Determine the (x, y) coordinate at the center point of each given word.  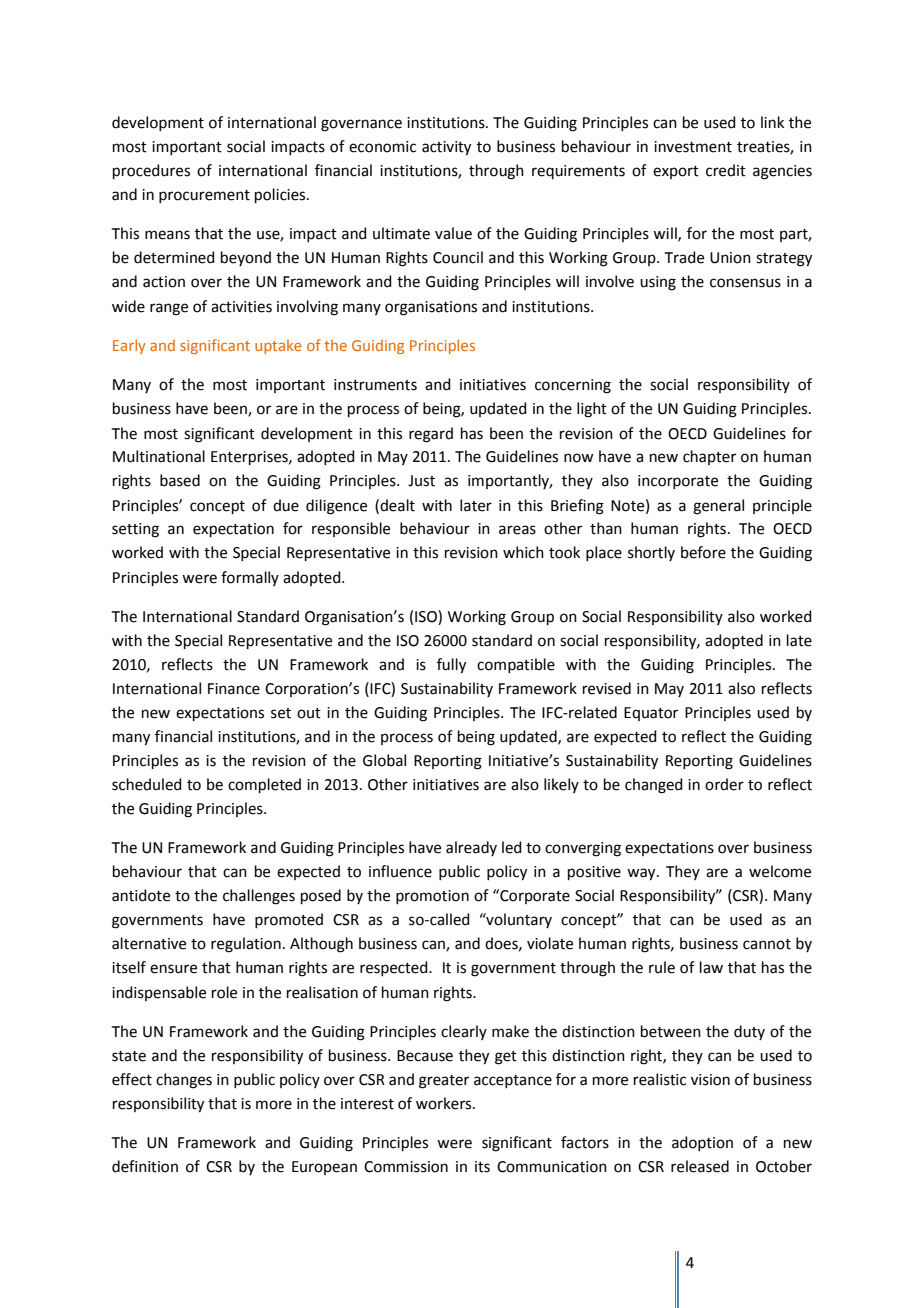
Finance (234, 689)
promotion (432, 897)
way (642, 874)
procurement (204, 196)
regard (431, 435)
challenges (259, 897)
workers (445, 1103)
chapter (709, 457)
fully (451, 666)
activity (446, 148)
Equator (651, 714)
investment (693, 147)
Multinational (159, 456)
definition (145, 1166)
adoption (702, 1143)
